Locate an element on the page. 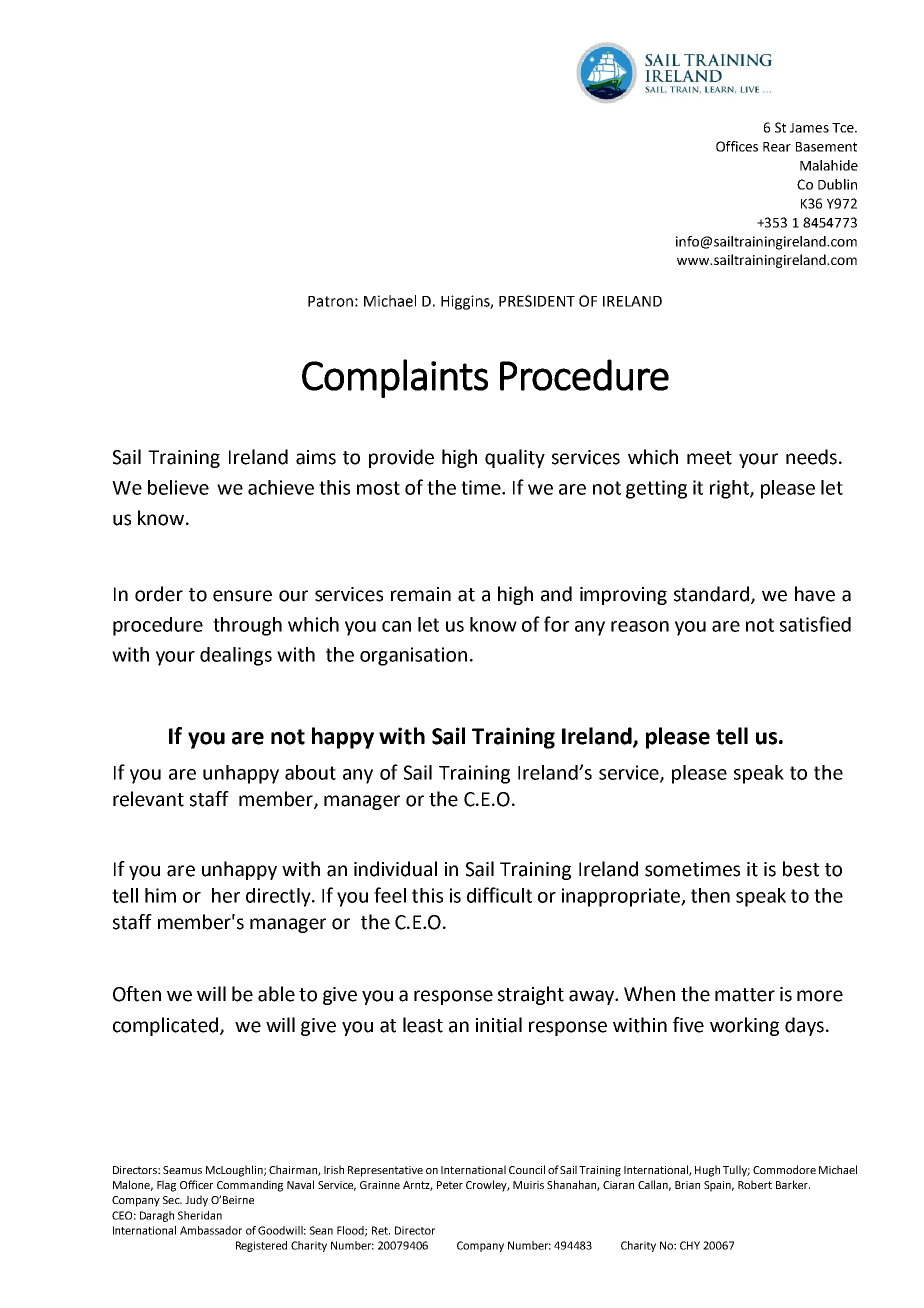  Offices is located at coordinates (737, 146).
